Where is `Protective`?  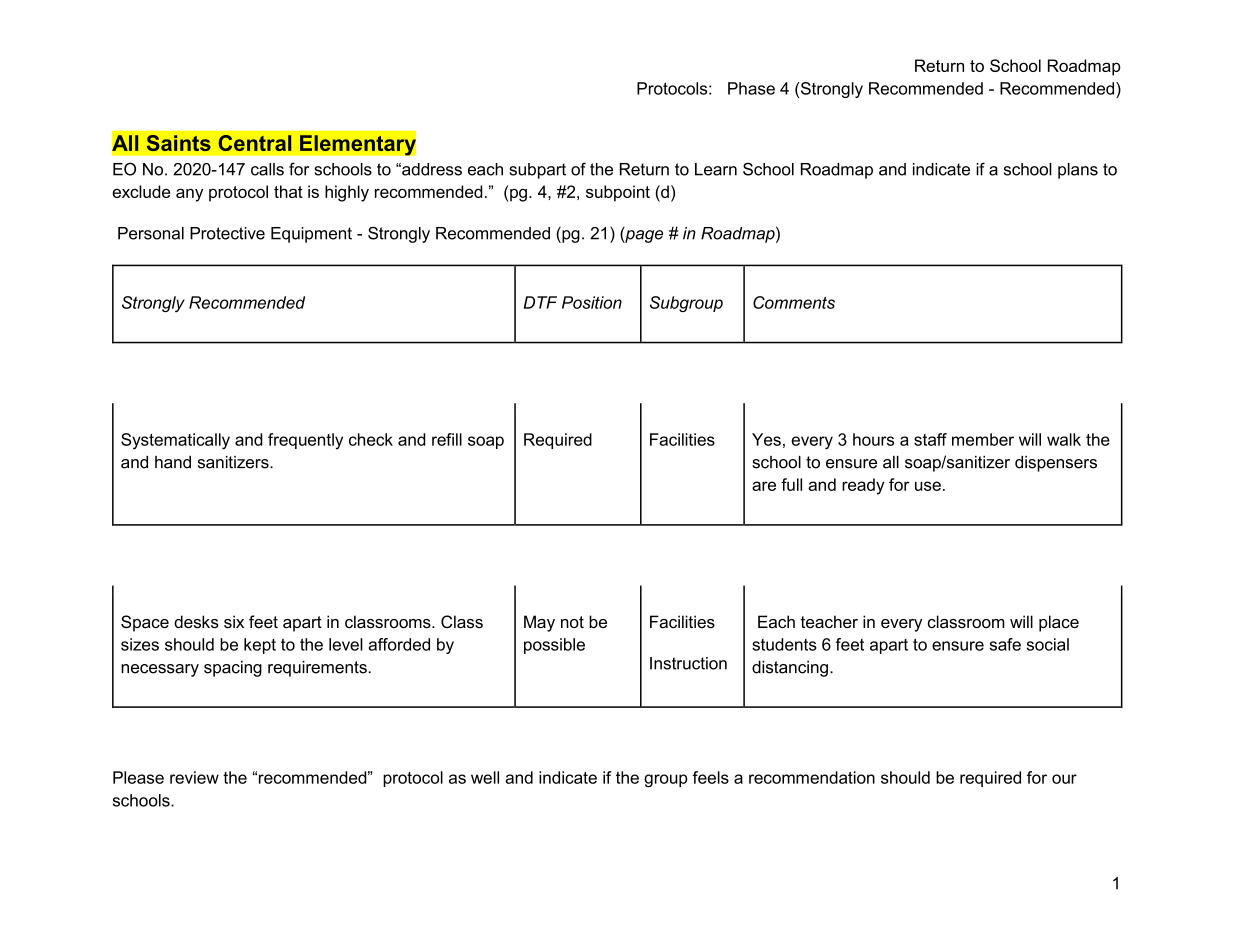
Protective is located at coordinates (227, 233).
